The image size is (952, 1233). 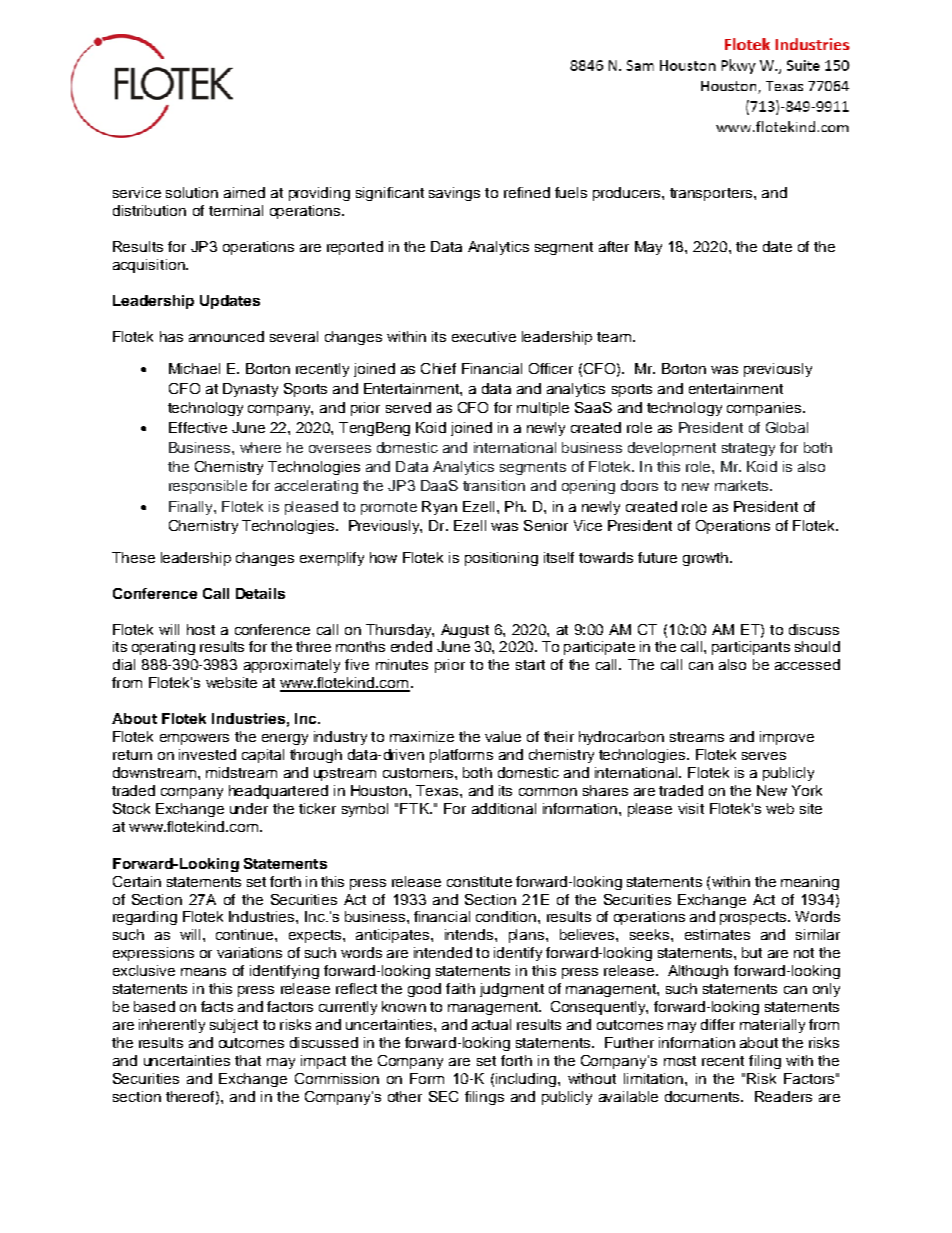 What do you see at coordinates (751, 648) in the page?
I see `participants` at bounding box center [751, 648].
